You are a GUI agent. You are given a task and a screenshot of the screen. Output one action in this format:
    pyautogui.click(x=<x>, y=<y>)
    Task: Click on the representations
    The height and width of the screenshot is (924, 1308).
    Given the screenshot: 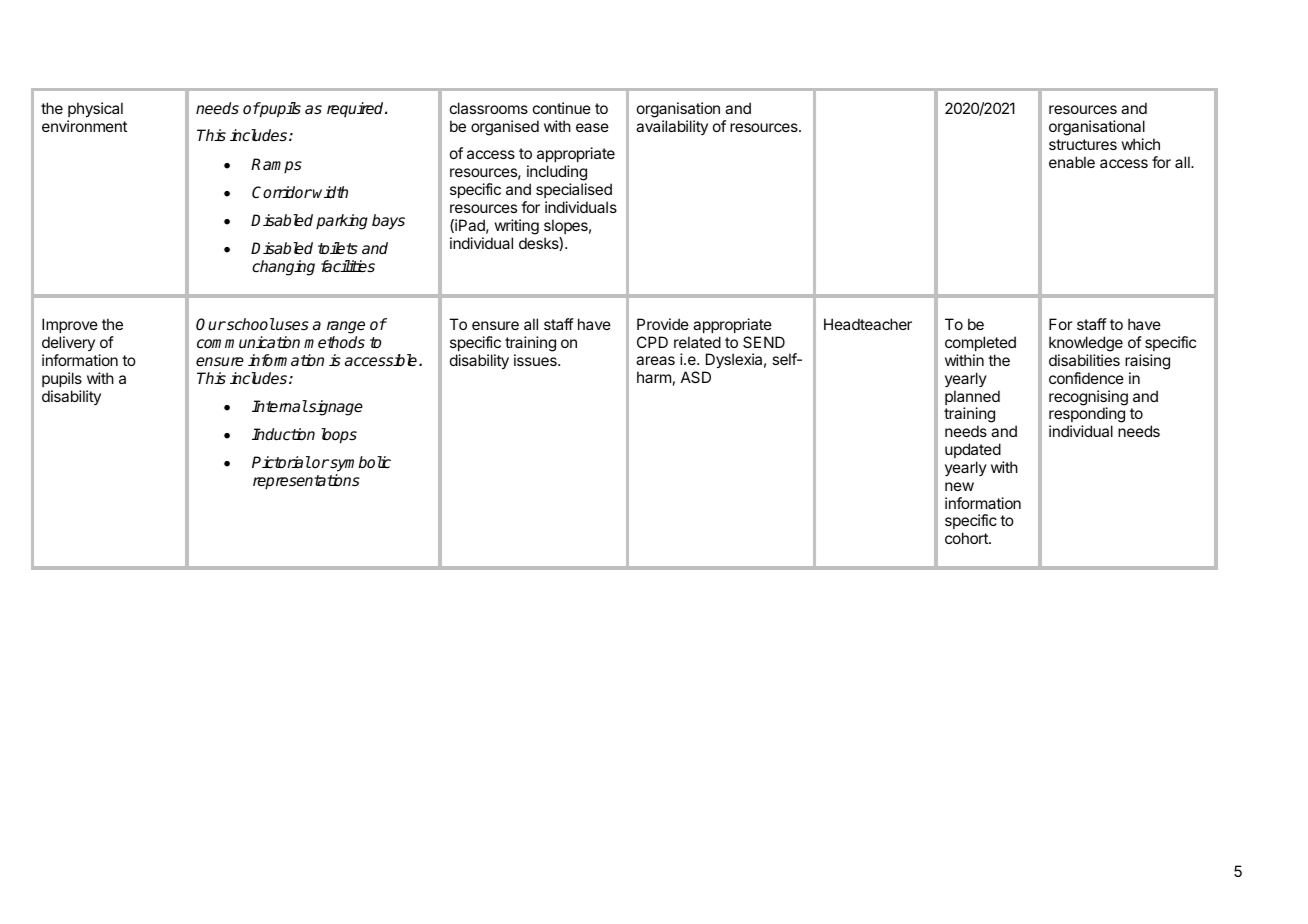 What is the action you would take?
    pyautogui.click(x=306, y=482)
